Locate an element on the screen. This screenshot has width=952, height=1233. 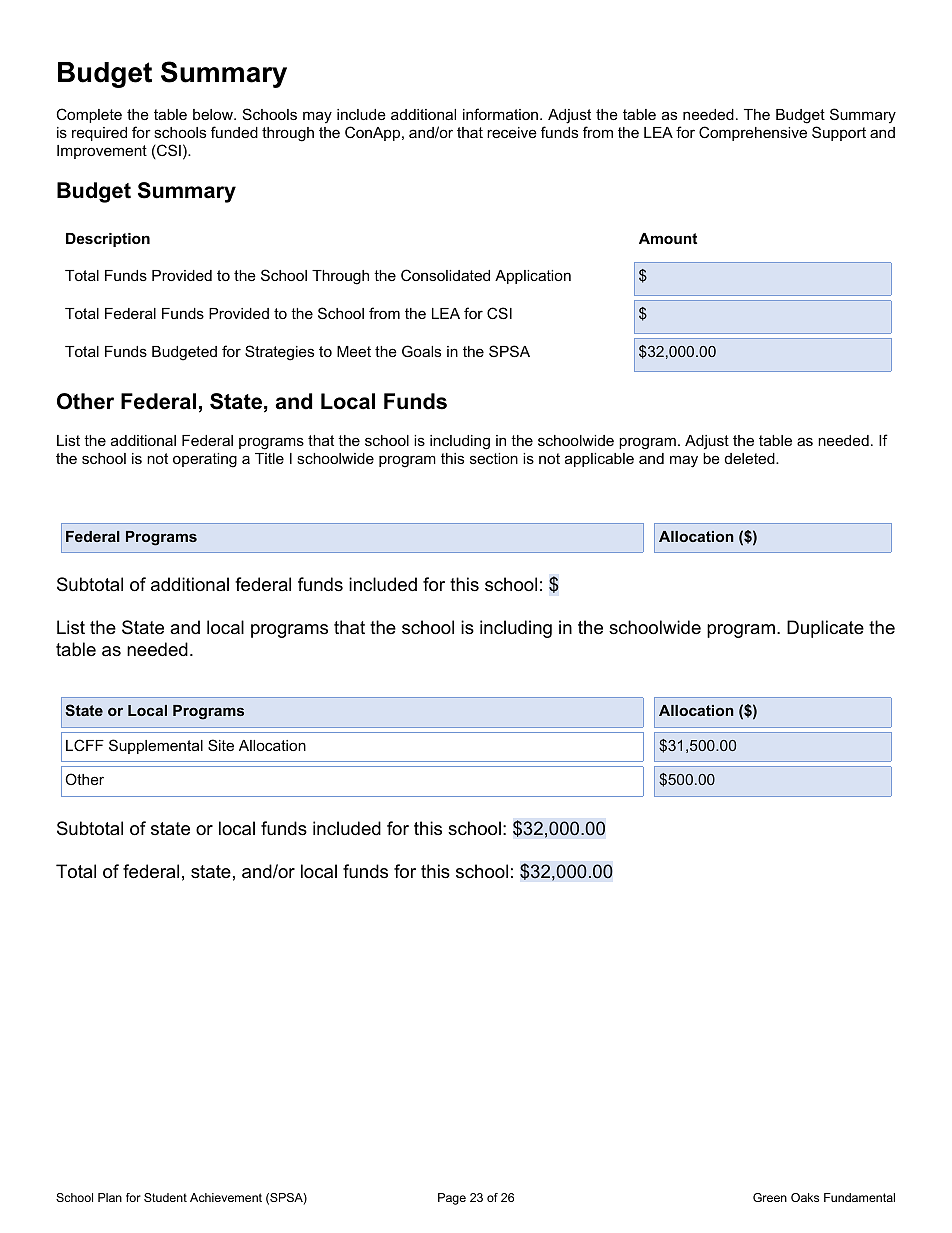
Supplemental is located at coordinates (156, 746).
